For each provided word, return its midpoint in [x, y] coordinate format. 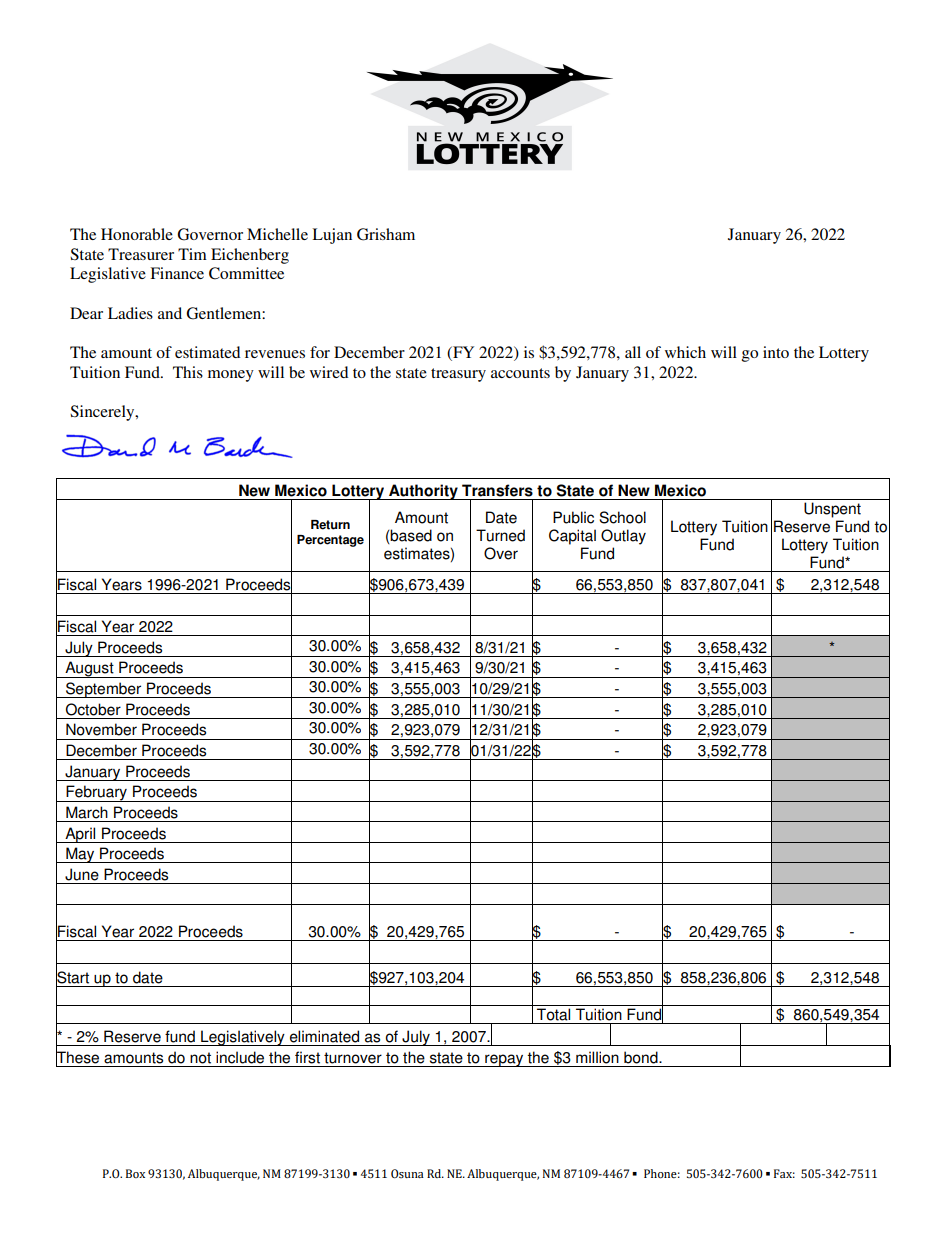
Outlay [623, 537]
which [685, 352]
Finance [177, 273]
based [410, 536]
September [104, 690]
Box [135, 1173]
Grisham [386, 234]
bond [642, 1057]
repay [504, 1060]
